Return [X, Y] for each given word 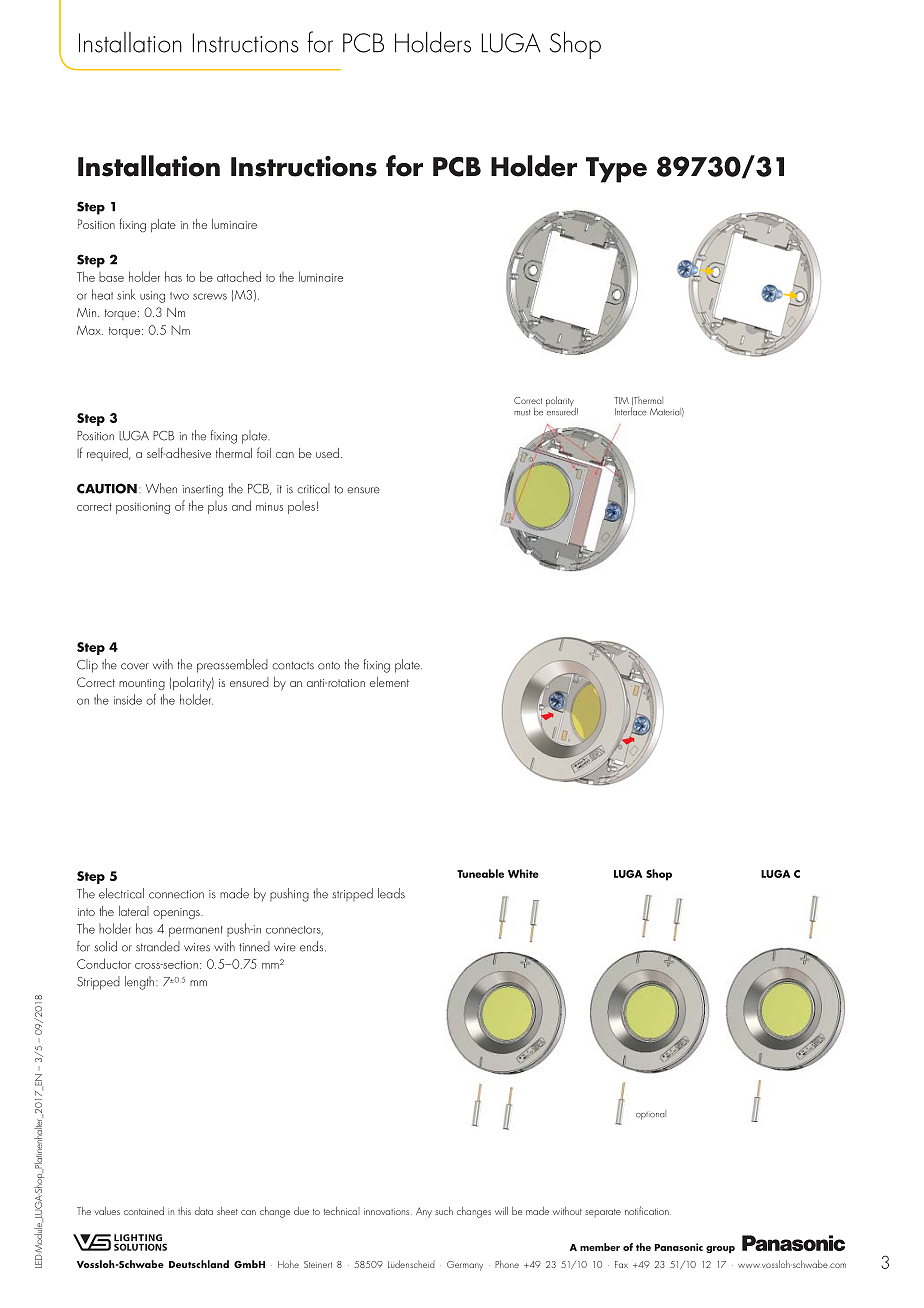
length [139, 983]
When [161, 488]
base [111, 277]
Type [616, 170]
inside [128, 699]
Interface [631, 411]
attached [239, 276]
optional [651, 1115]
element [389, 682]
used [327, 453]
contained [144, 1211]
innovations [388, 1211]
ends [313, 946]
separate [603, 1213]
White [523, 873]
